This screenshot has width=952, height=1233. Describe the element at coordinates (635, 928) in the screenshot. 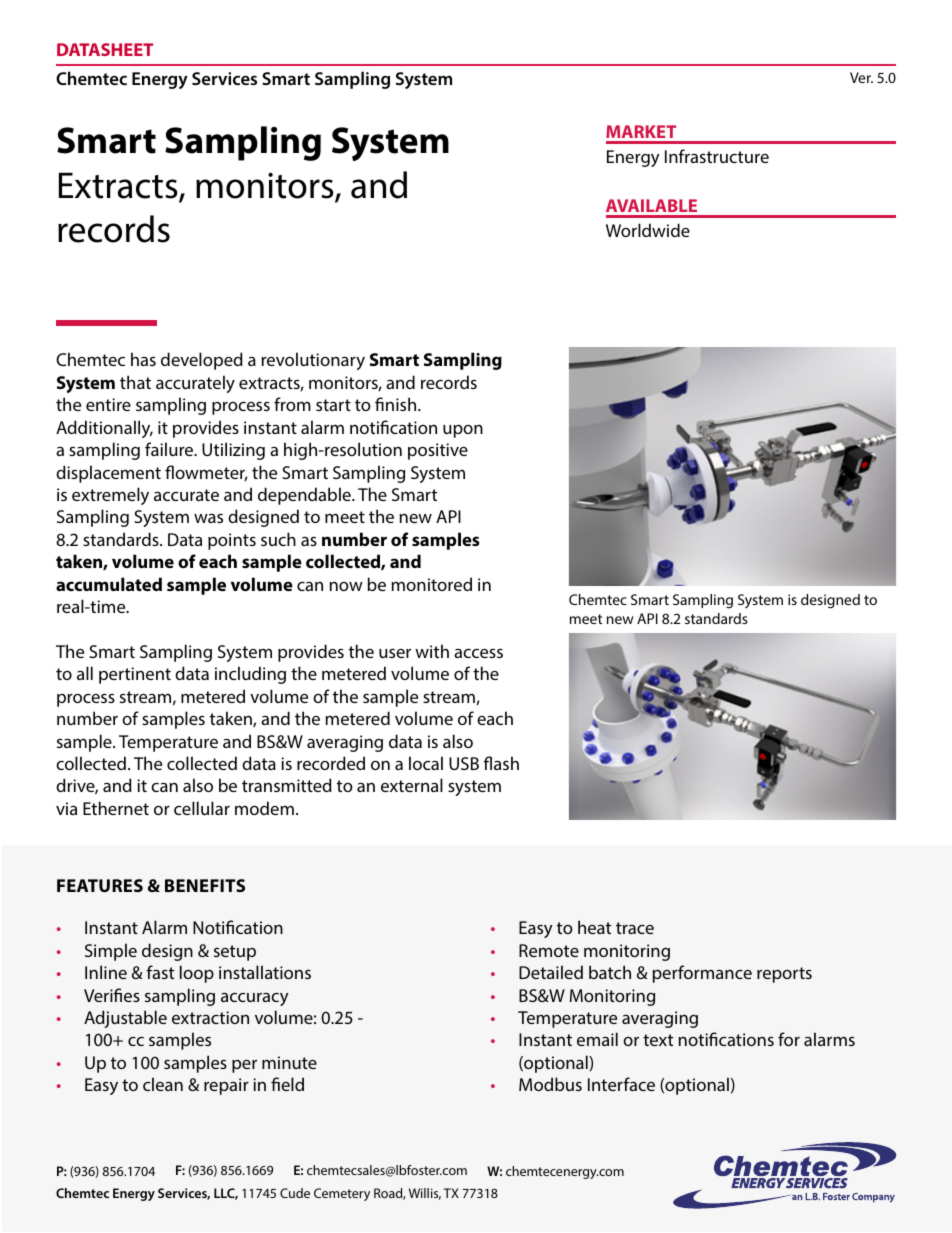

I see `trace` at that location.
